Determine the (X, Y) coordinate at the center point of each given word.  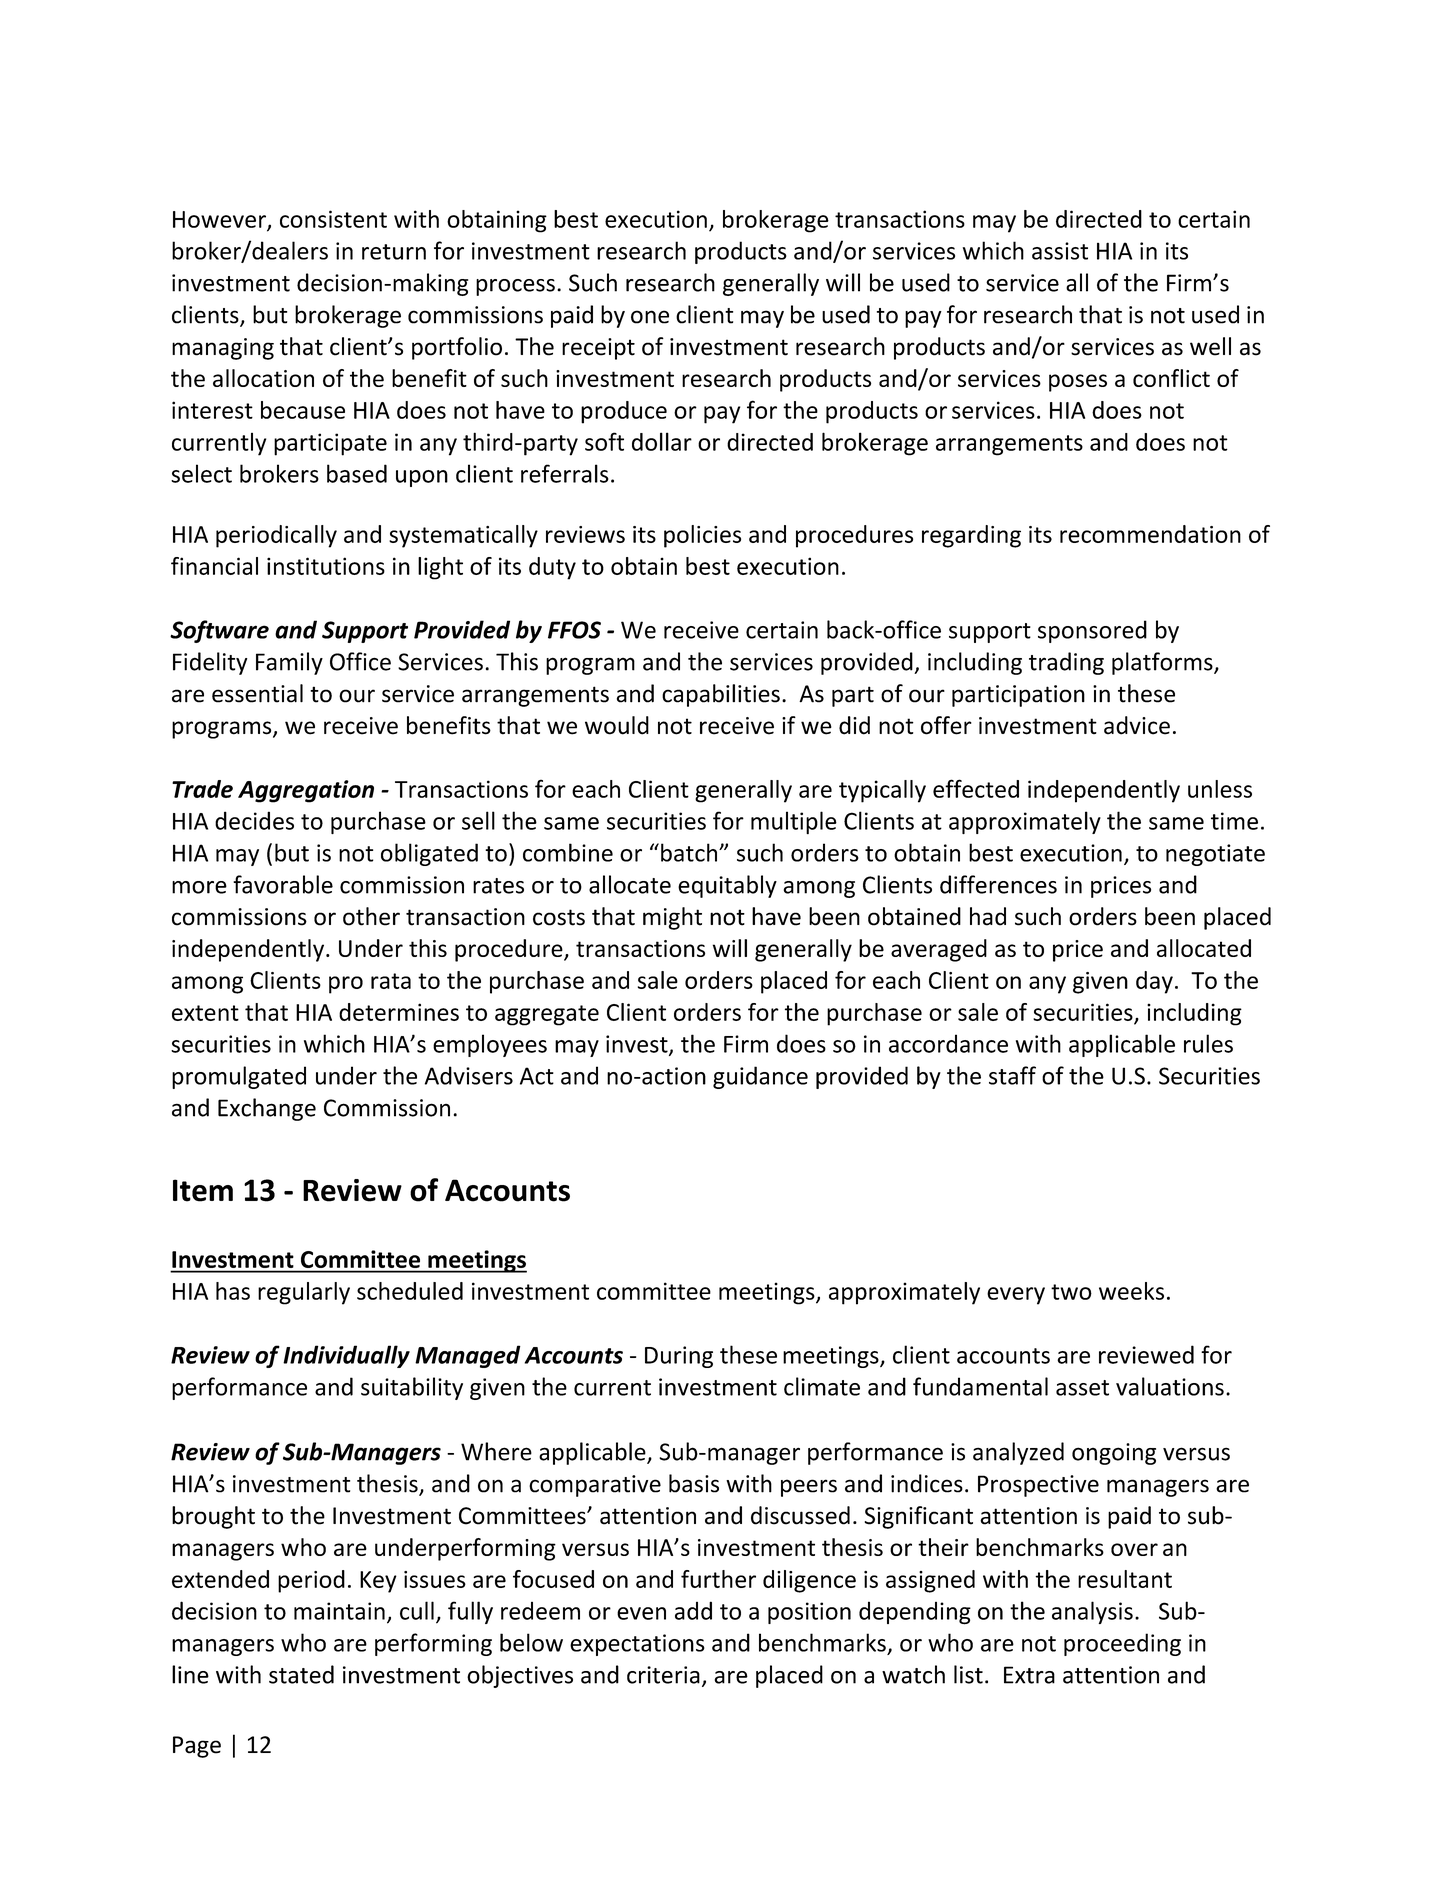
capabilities (721, 695)
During (679, 1357)
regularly (304, 1293)
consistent (333, 219)
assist (1060, 251)
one (650, 317)
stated (301, 1674)
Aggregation (306, 791)
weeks (1131, 1291)
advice (1137, 725)
